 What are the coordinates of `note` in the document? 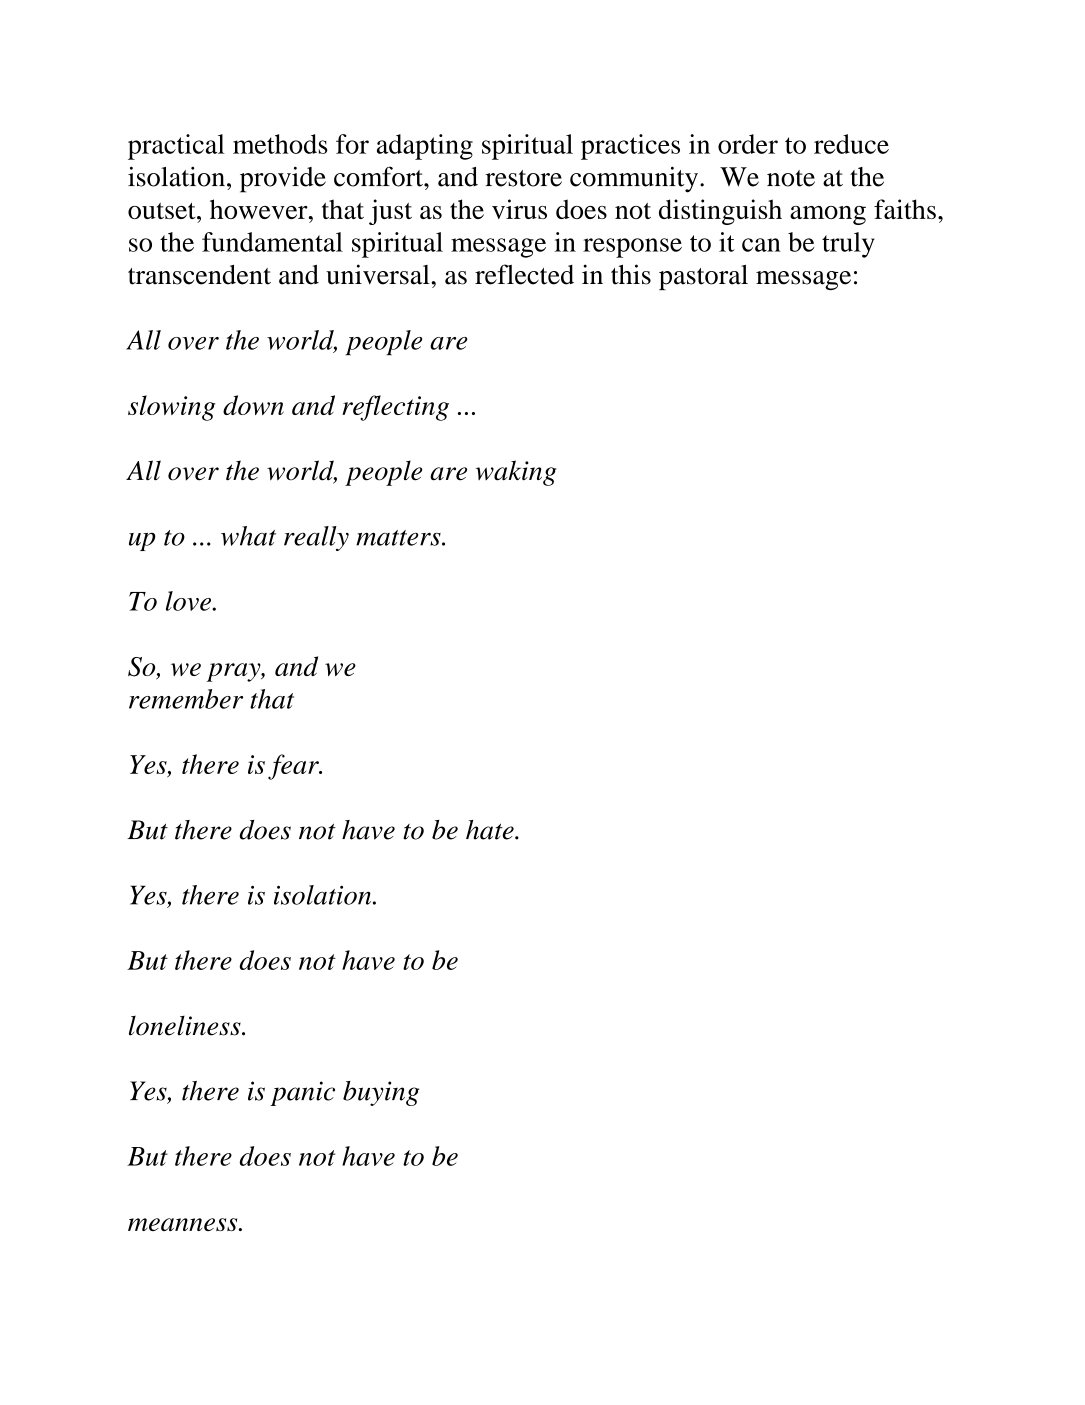 It's located at (791, 178).
